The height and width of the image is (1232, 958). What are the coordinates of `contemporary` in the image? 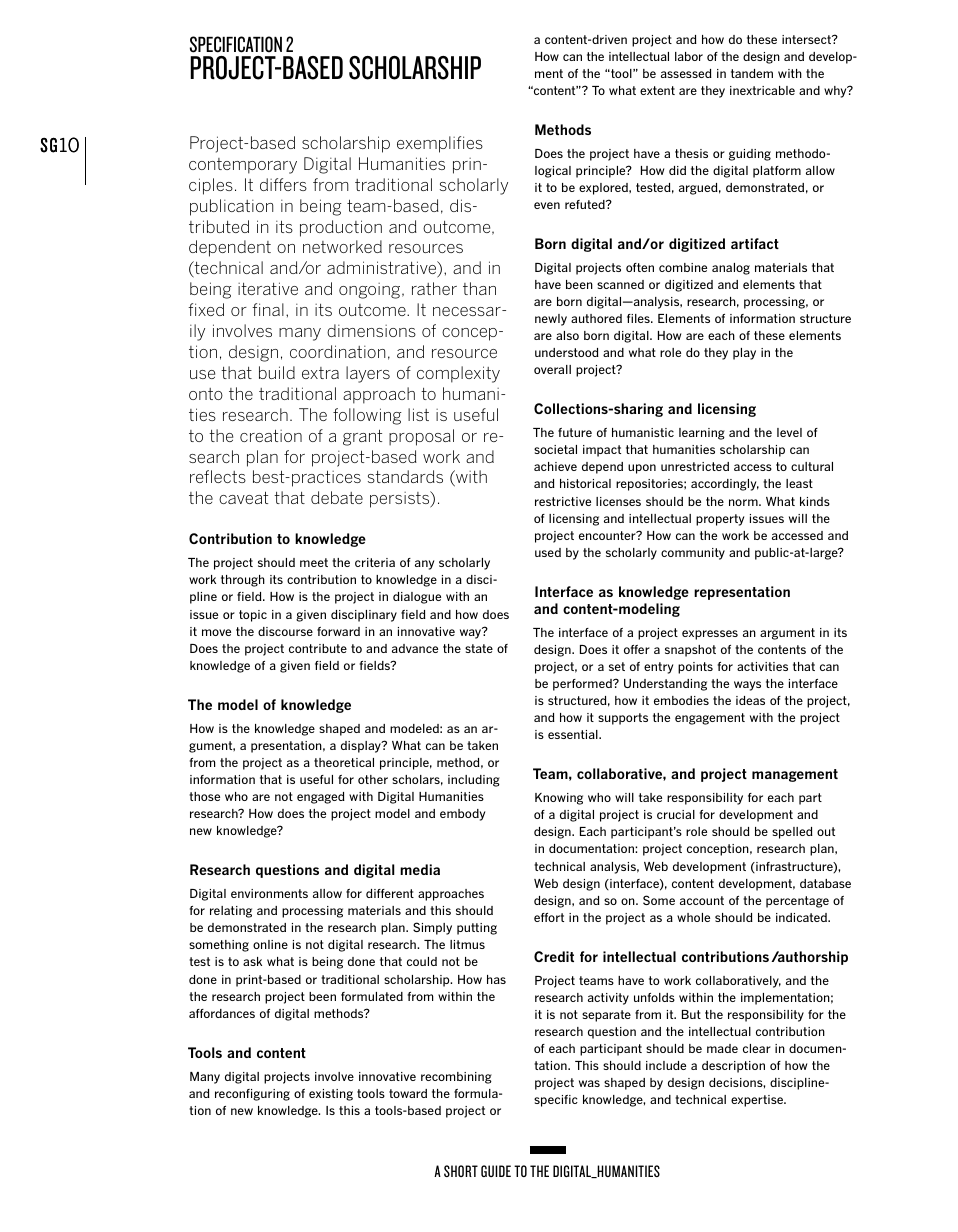 It's located at (243, 166).
